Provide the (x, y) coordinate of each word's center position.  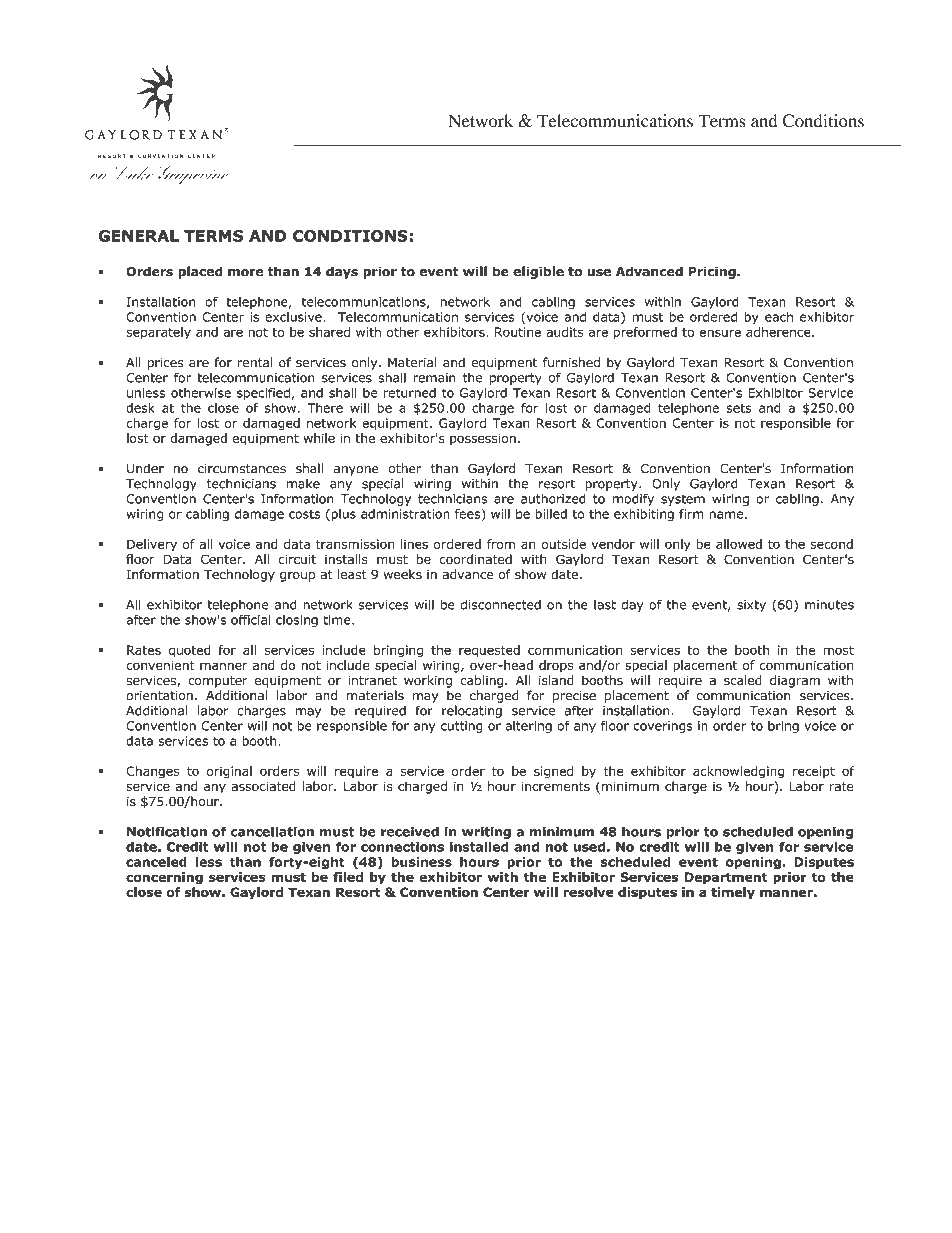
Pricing (713, 272)
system (683, 500)
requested (489, 651)
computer (217, 682)
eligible (538, 272)
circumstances (242, 469)
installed (479, 846)
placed (200, 272)
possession (483, 439)
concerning (164, 878)
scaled (743, 680)
